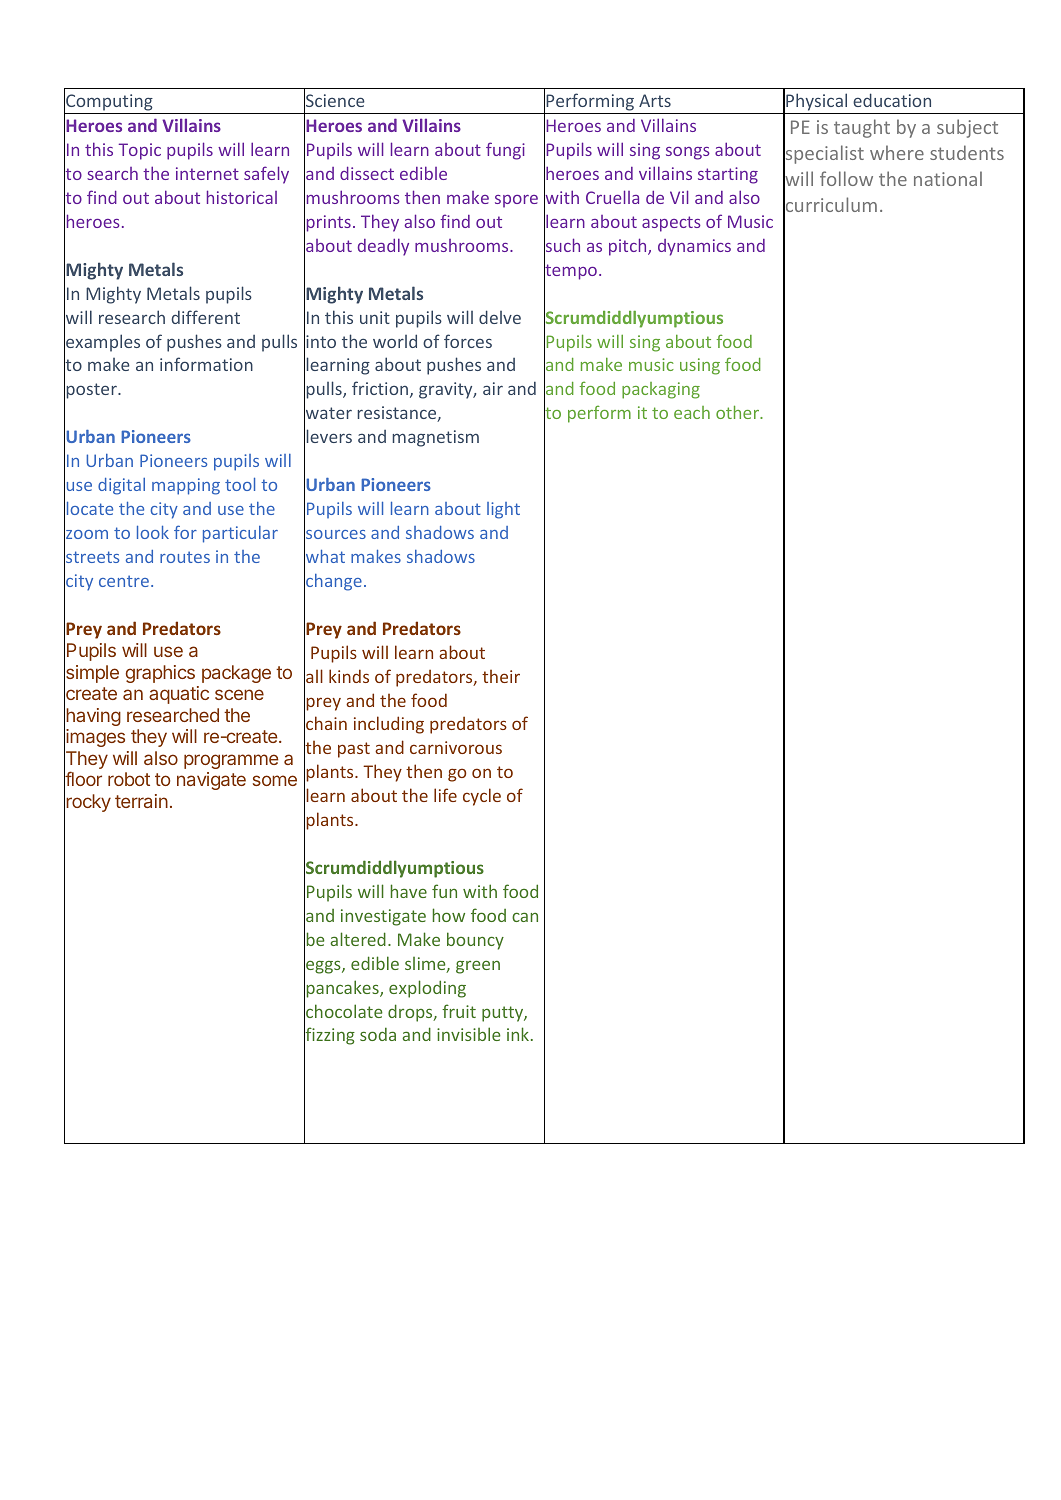 The width and height of the document is (1061, 1500). I want to click on Topic, so click(140, 151).
